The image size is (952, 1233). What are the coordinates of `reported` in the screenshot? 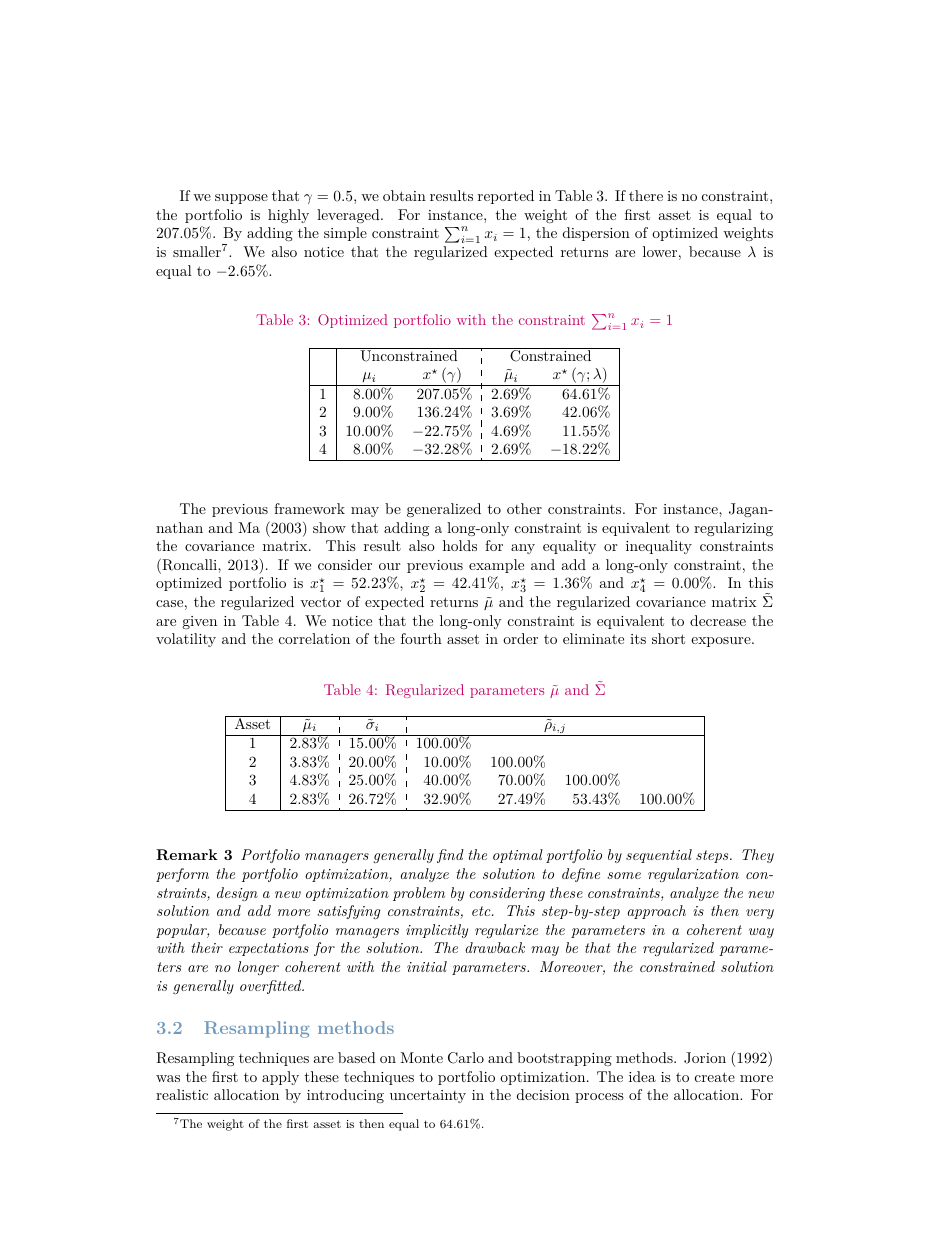 It's located at (506, 197).
